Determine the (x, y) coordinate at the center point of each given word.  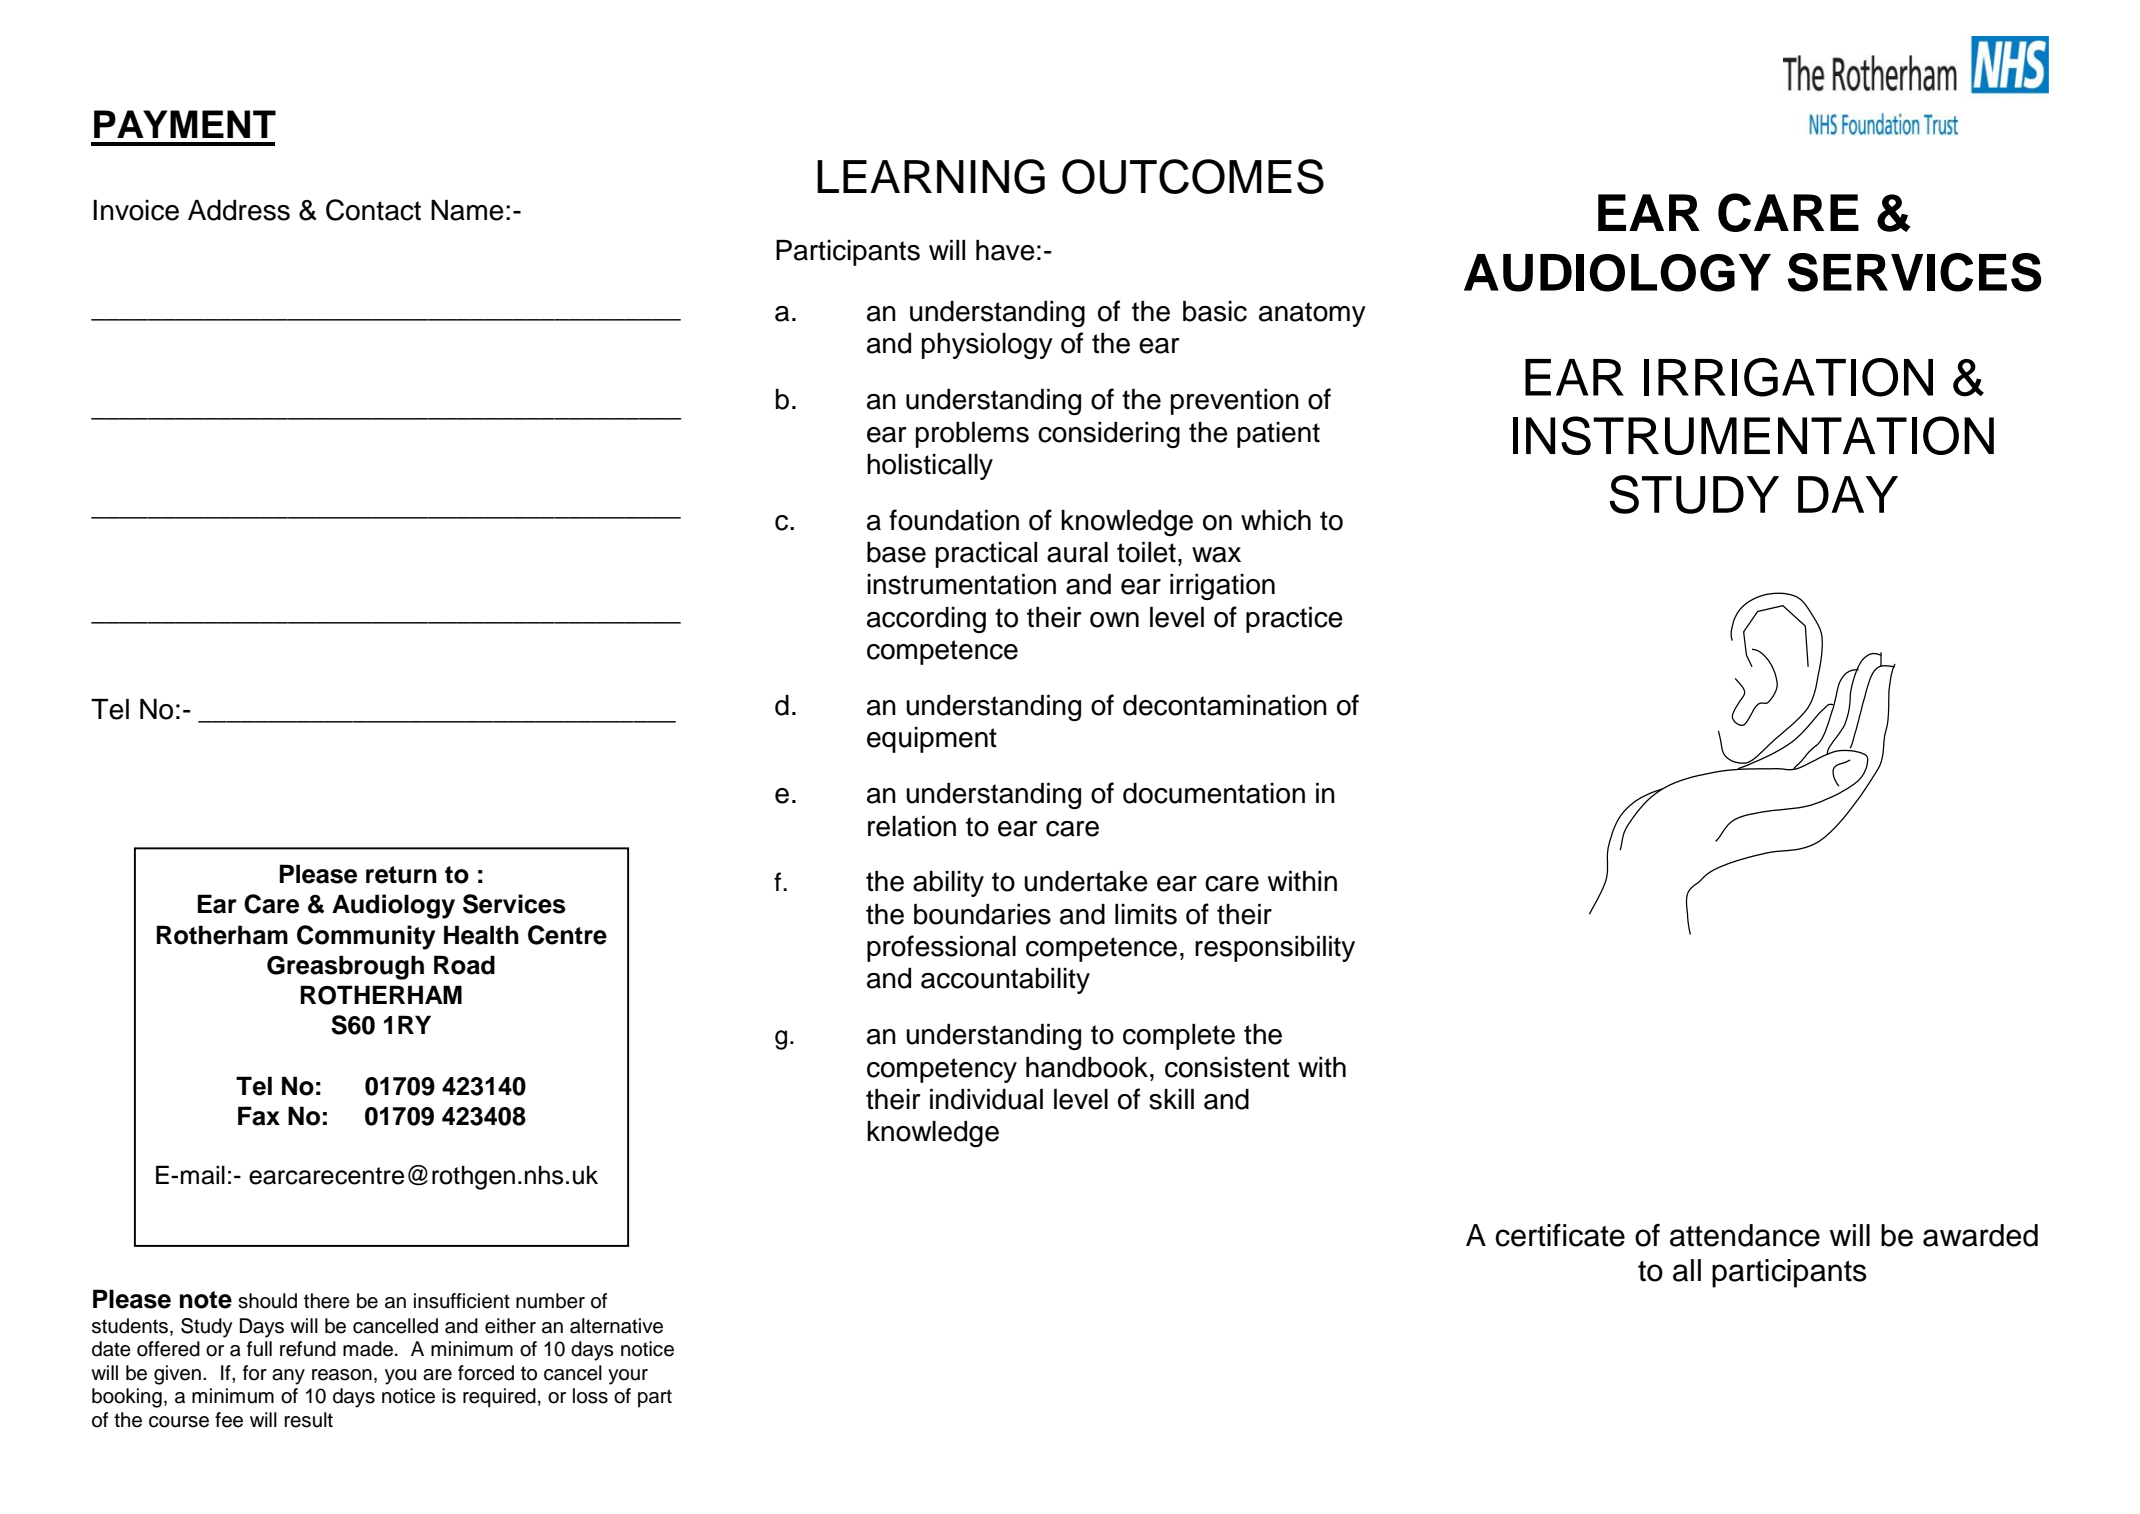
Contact (373, 210)
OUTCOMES (1193, 176)
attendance (1745, 1235)
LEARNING (931, 176)
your (628, 1377)
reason (342, 1375)
